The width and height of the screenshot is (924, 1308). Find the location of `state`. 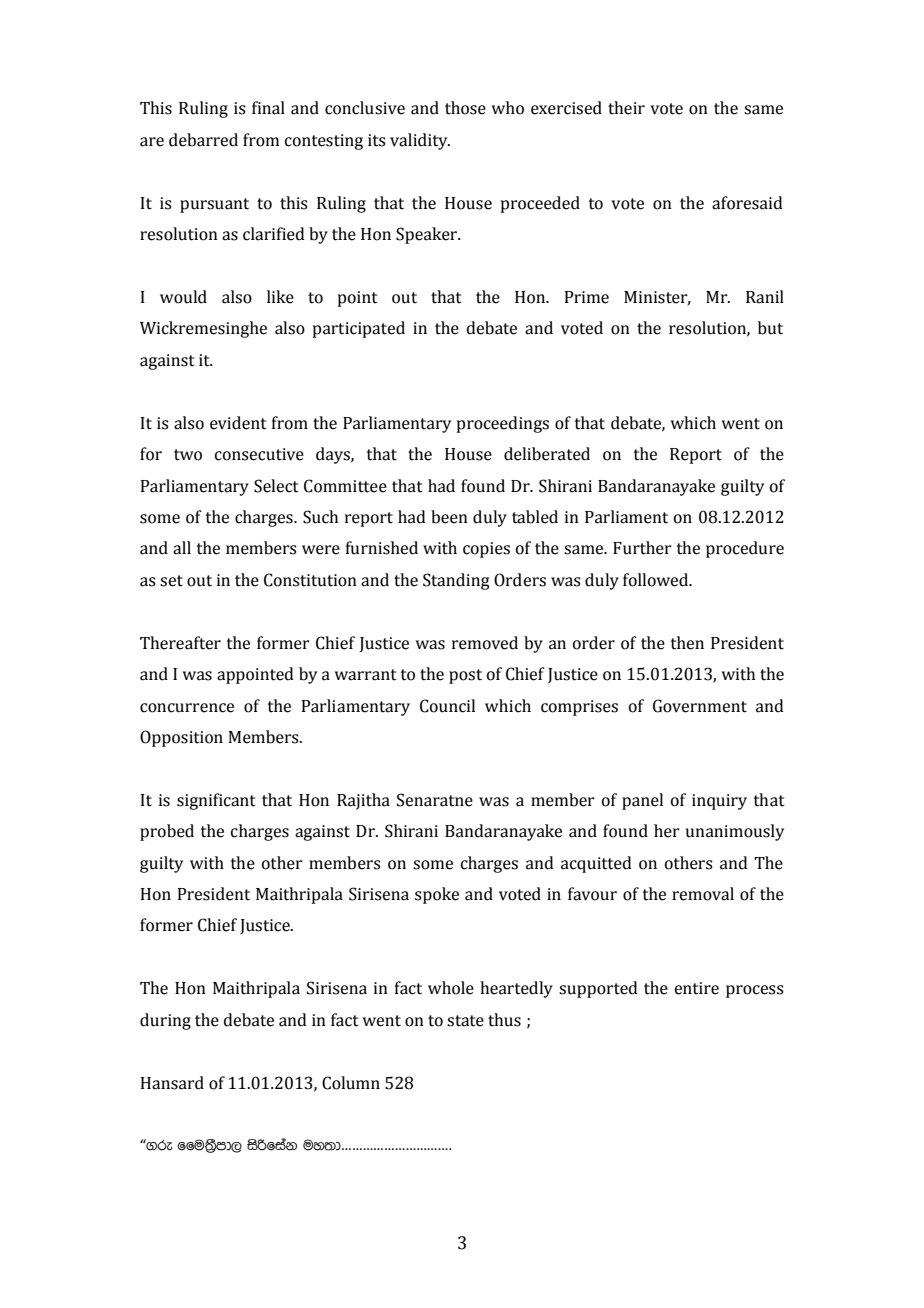

state is located at coordinates (465, 1021).
